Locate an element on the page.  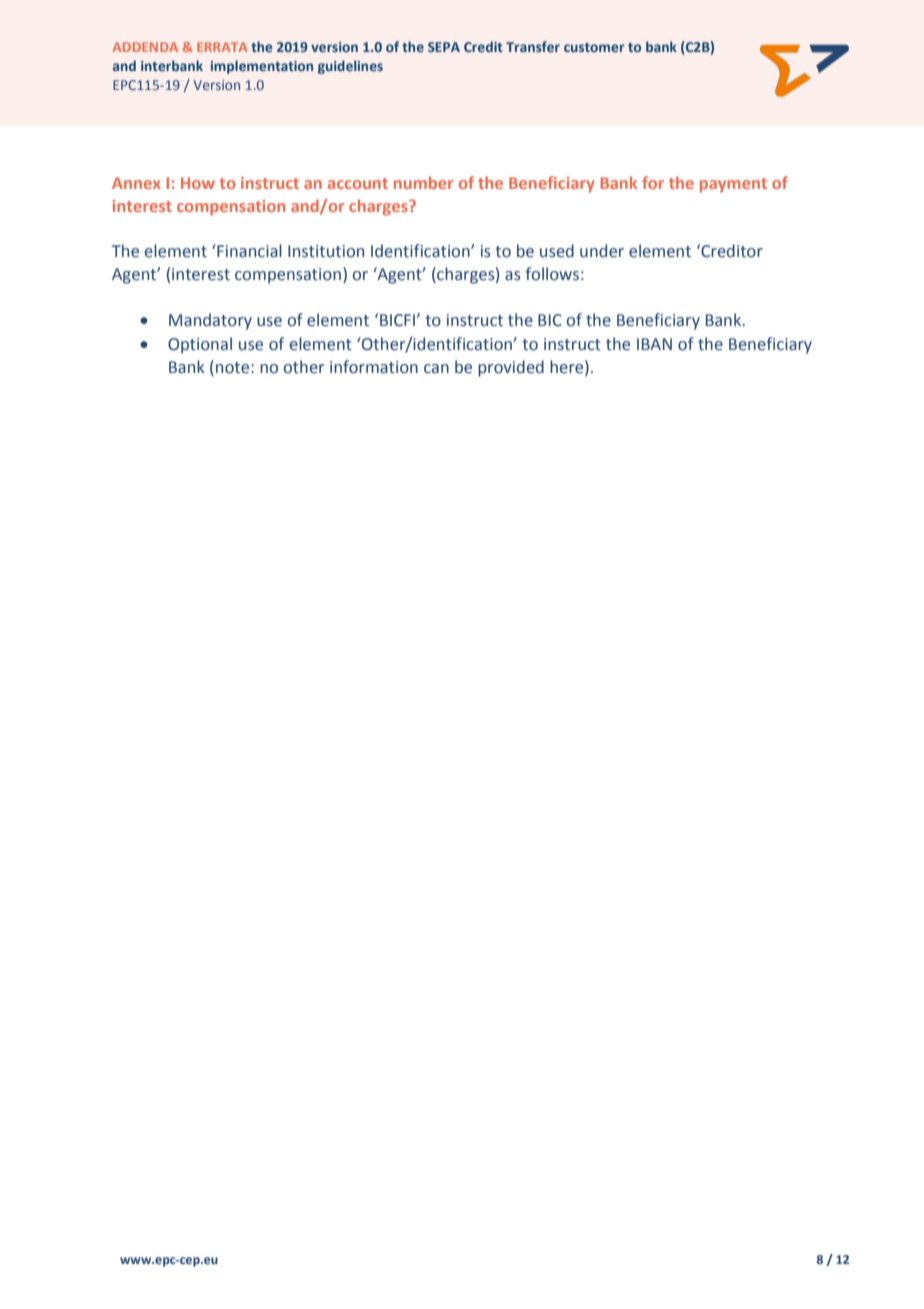
number is located at coordinates (423, 182).
